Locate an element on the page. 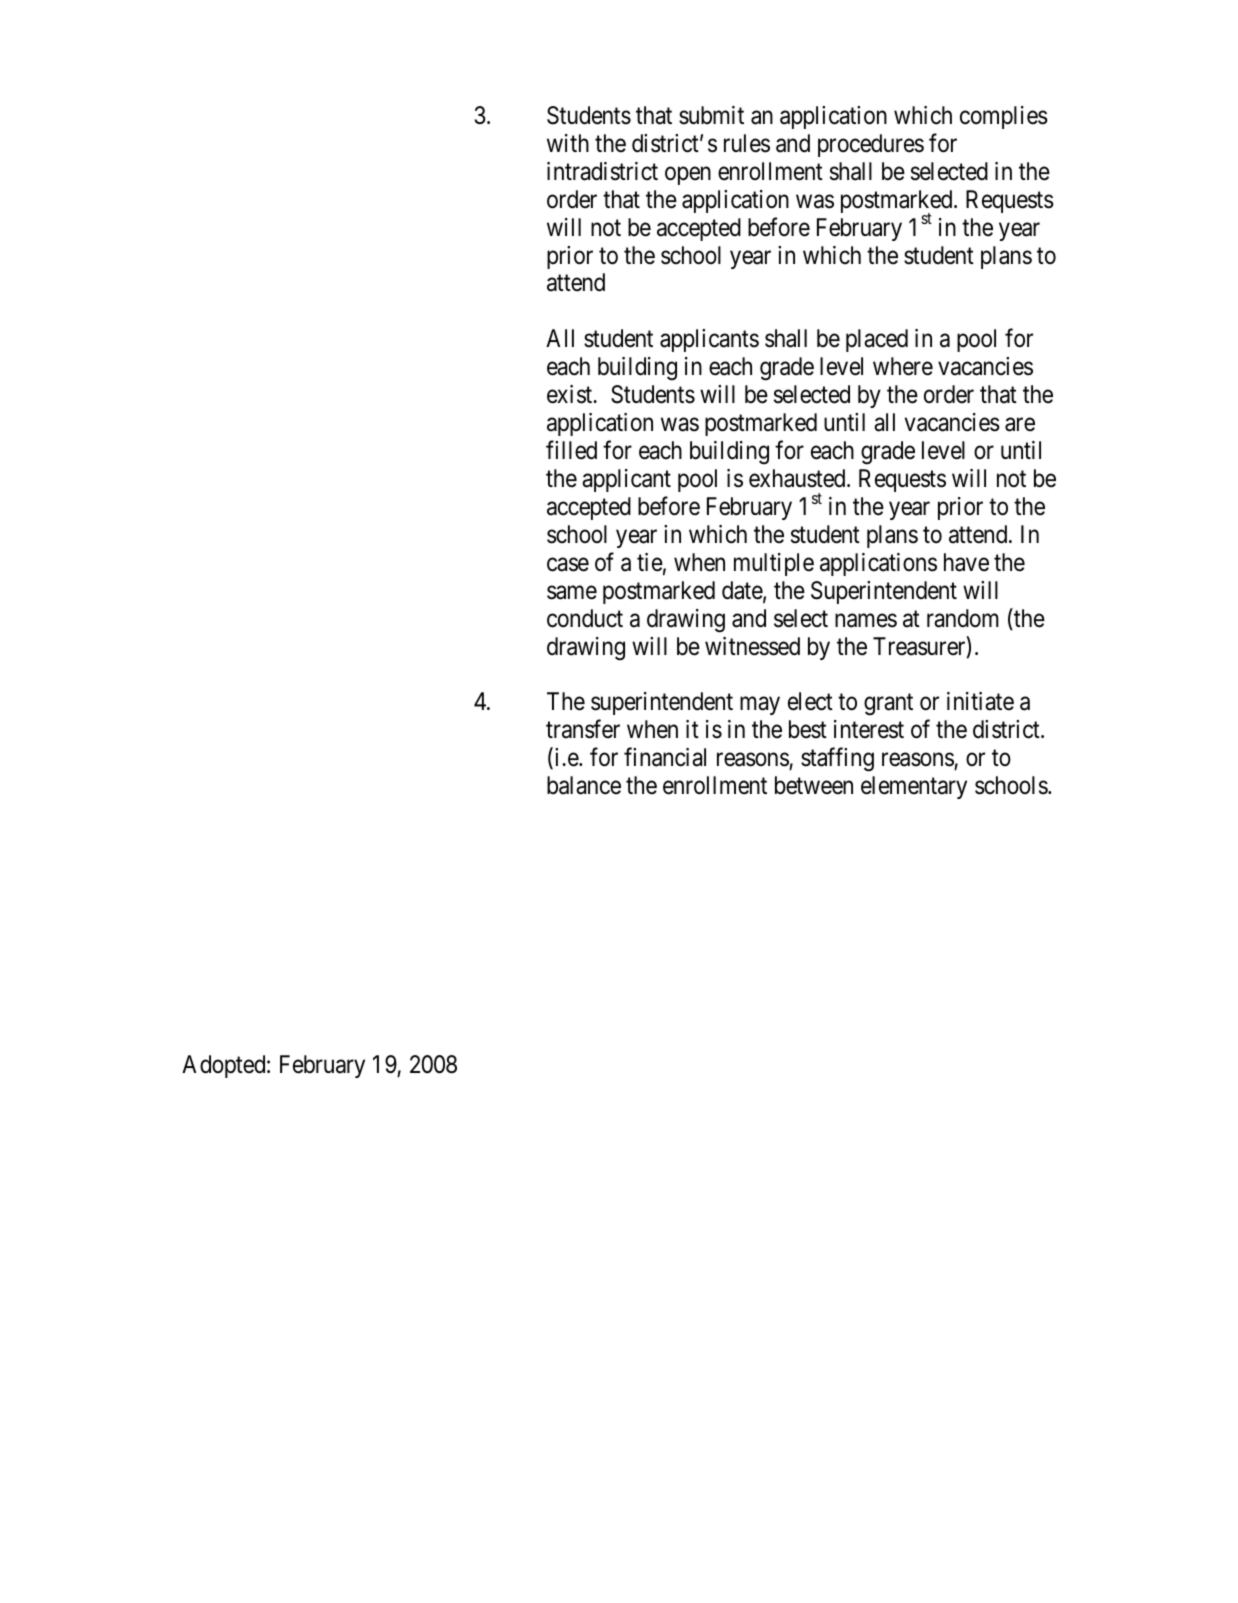  exist is located at coordinates (571, 394).
